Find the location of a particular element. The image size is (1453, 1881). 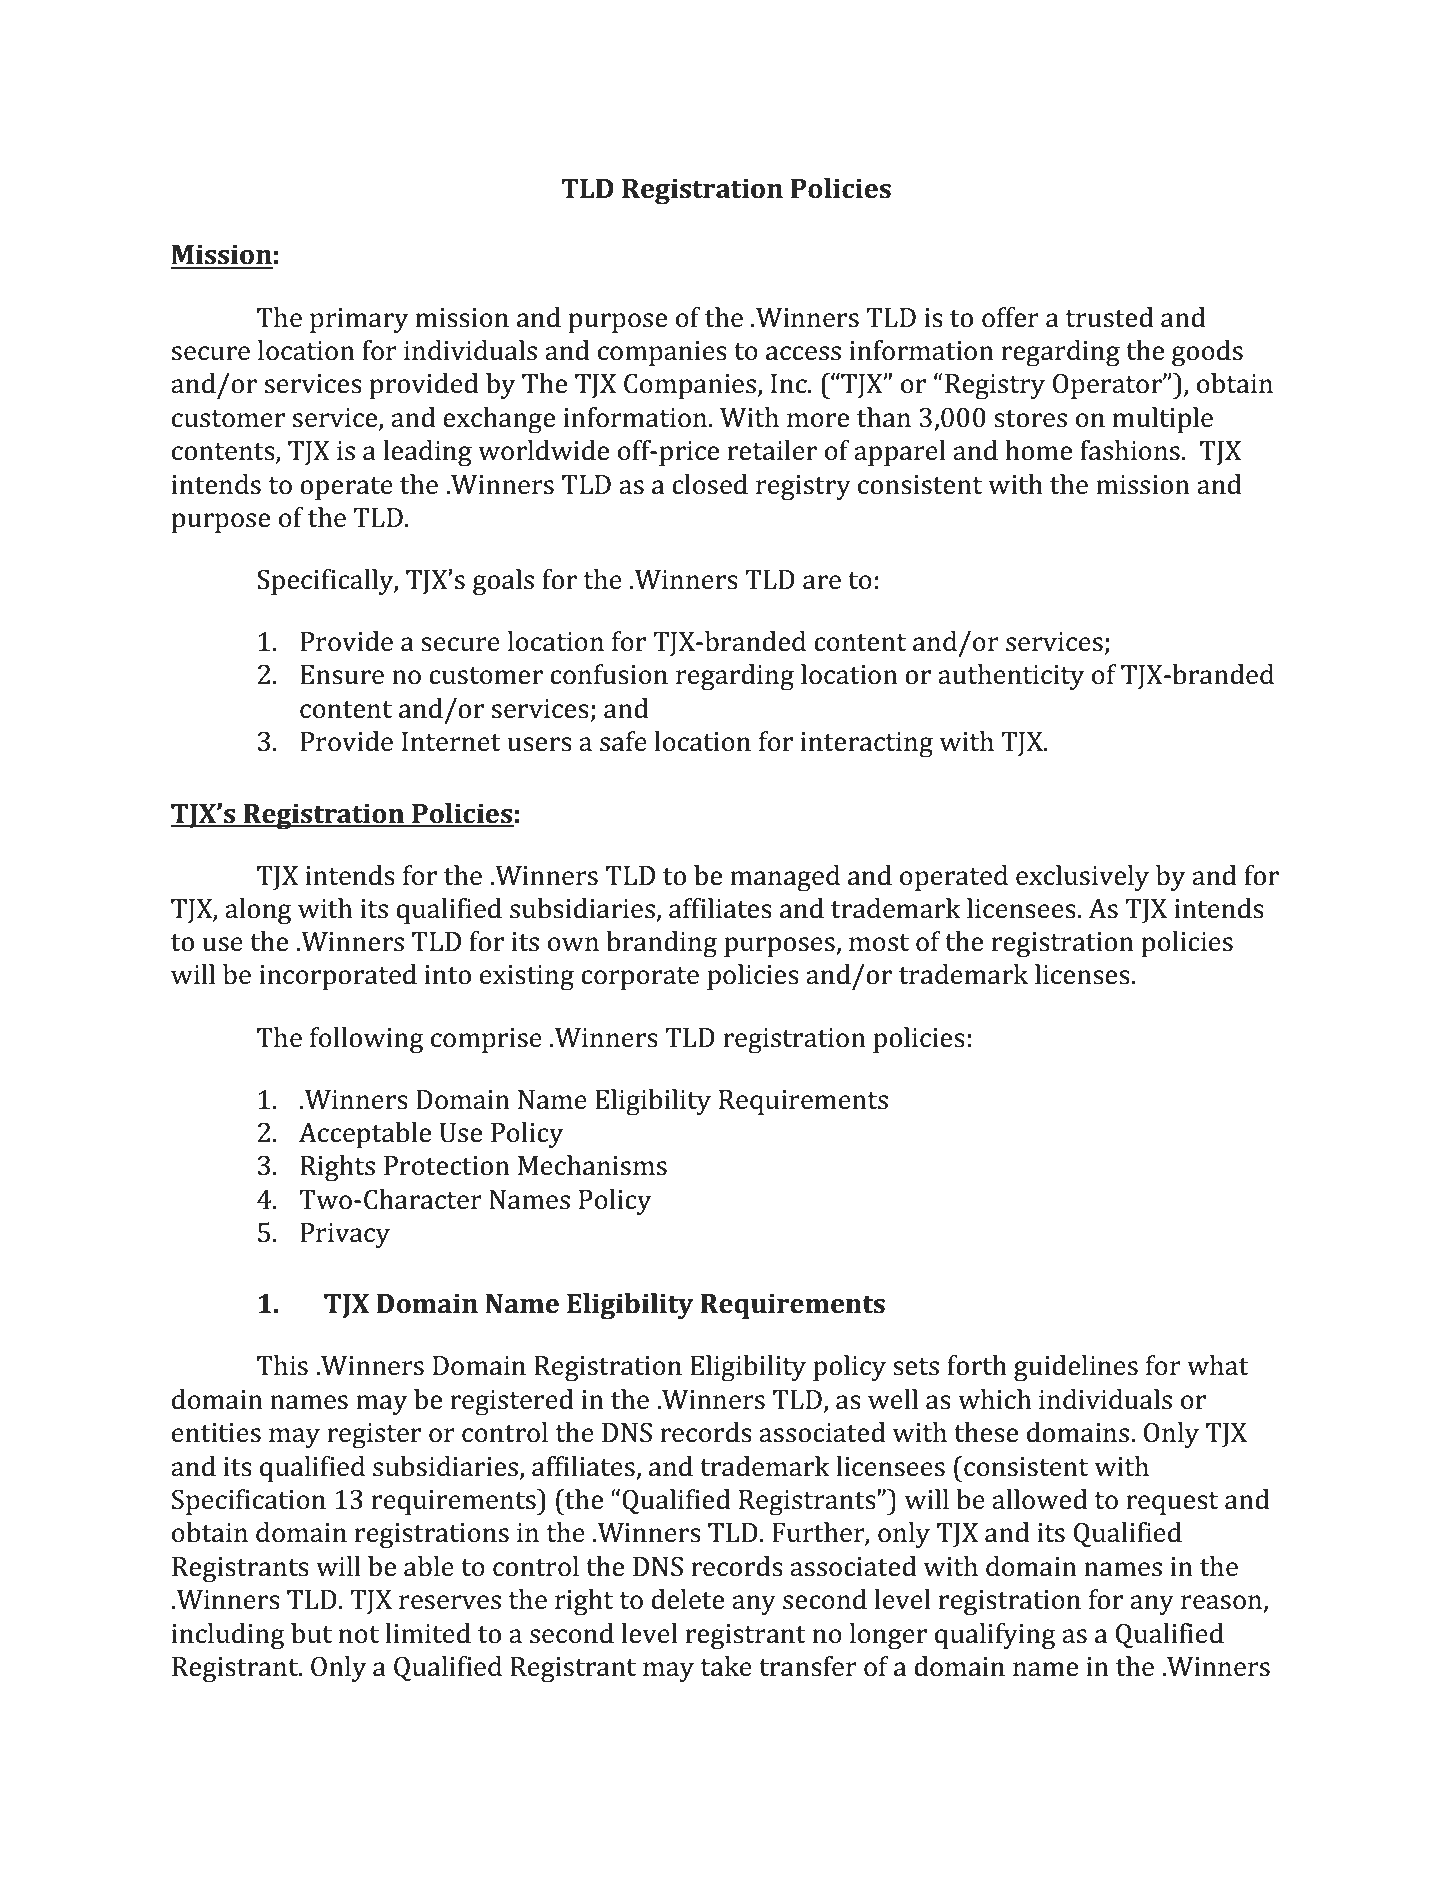

primary is located at coordinates (359, 320).
